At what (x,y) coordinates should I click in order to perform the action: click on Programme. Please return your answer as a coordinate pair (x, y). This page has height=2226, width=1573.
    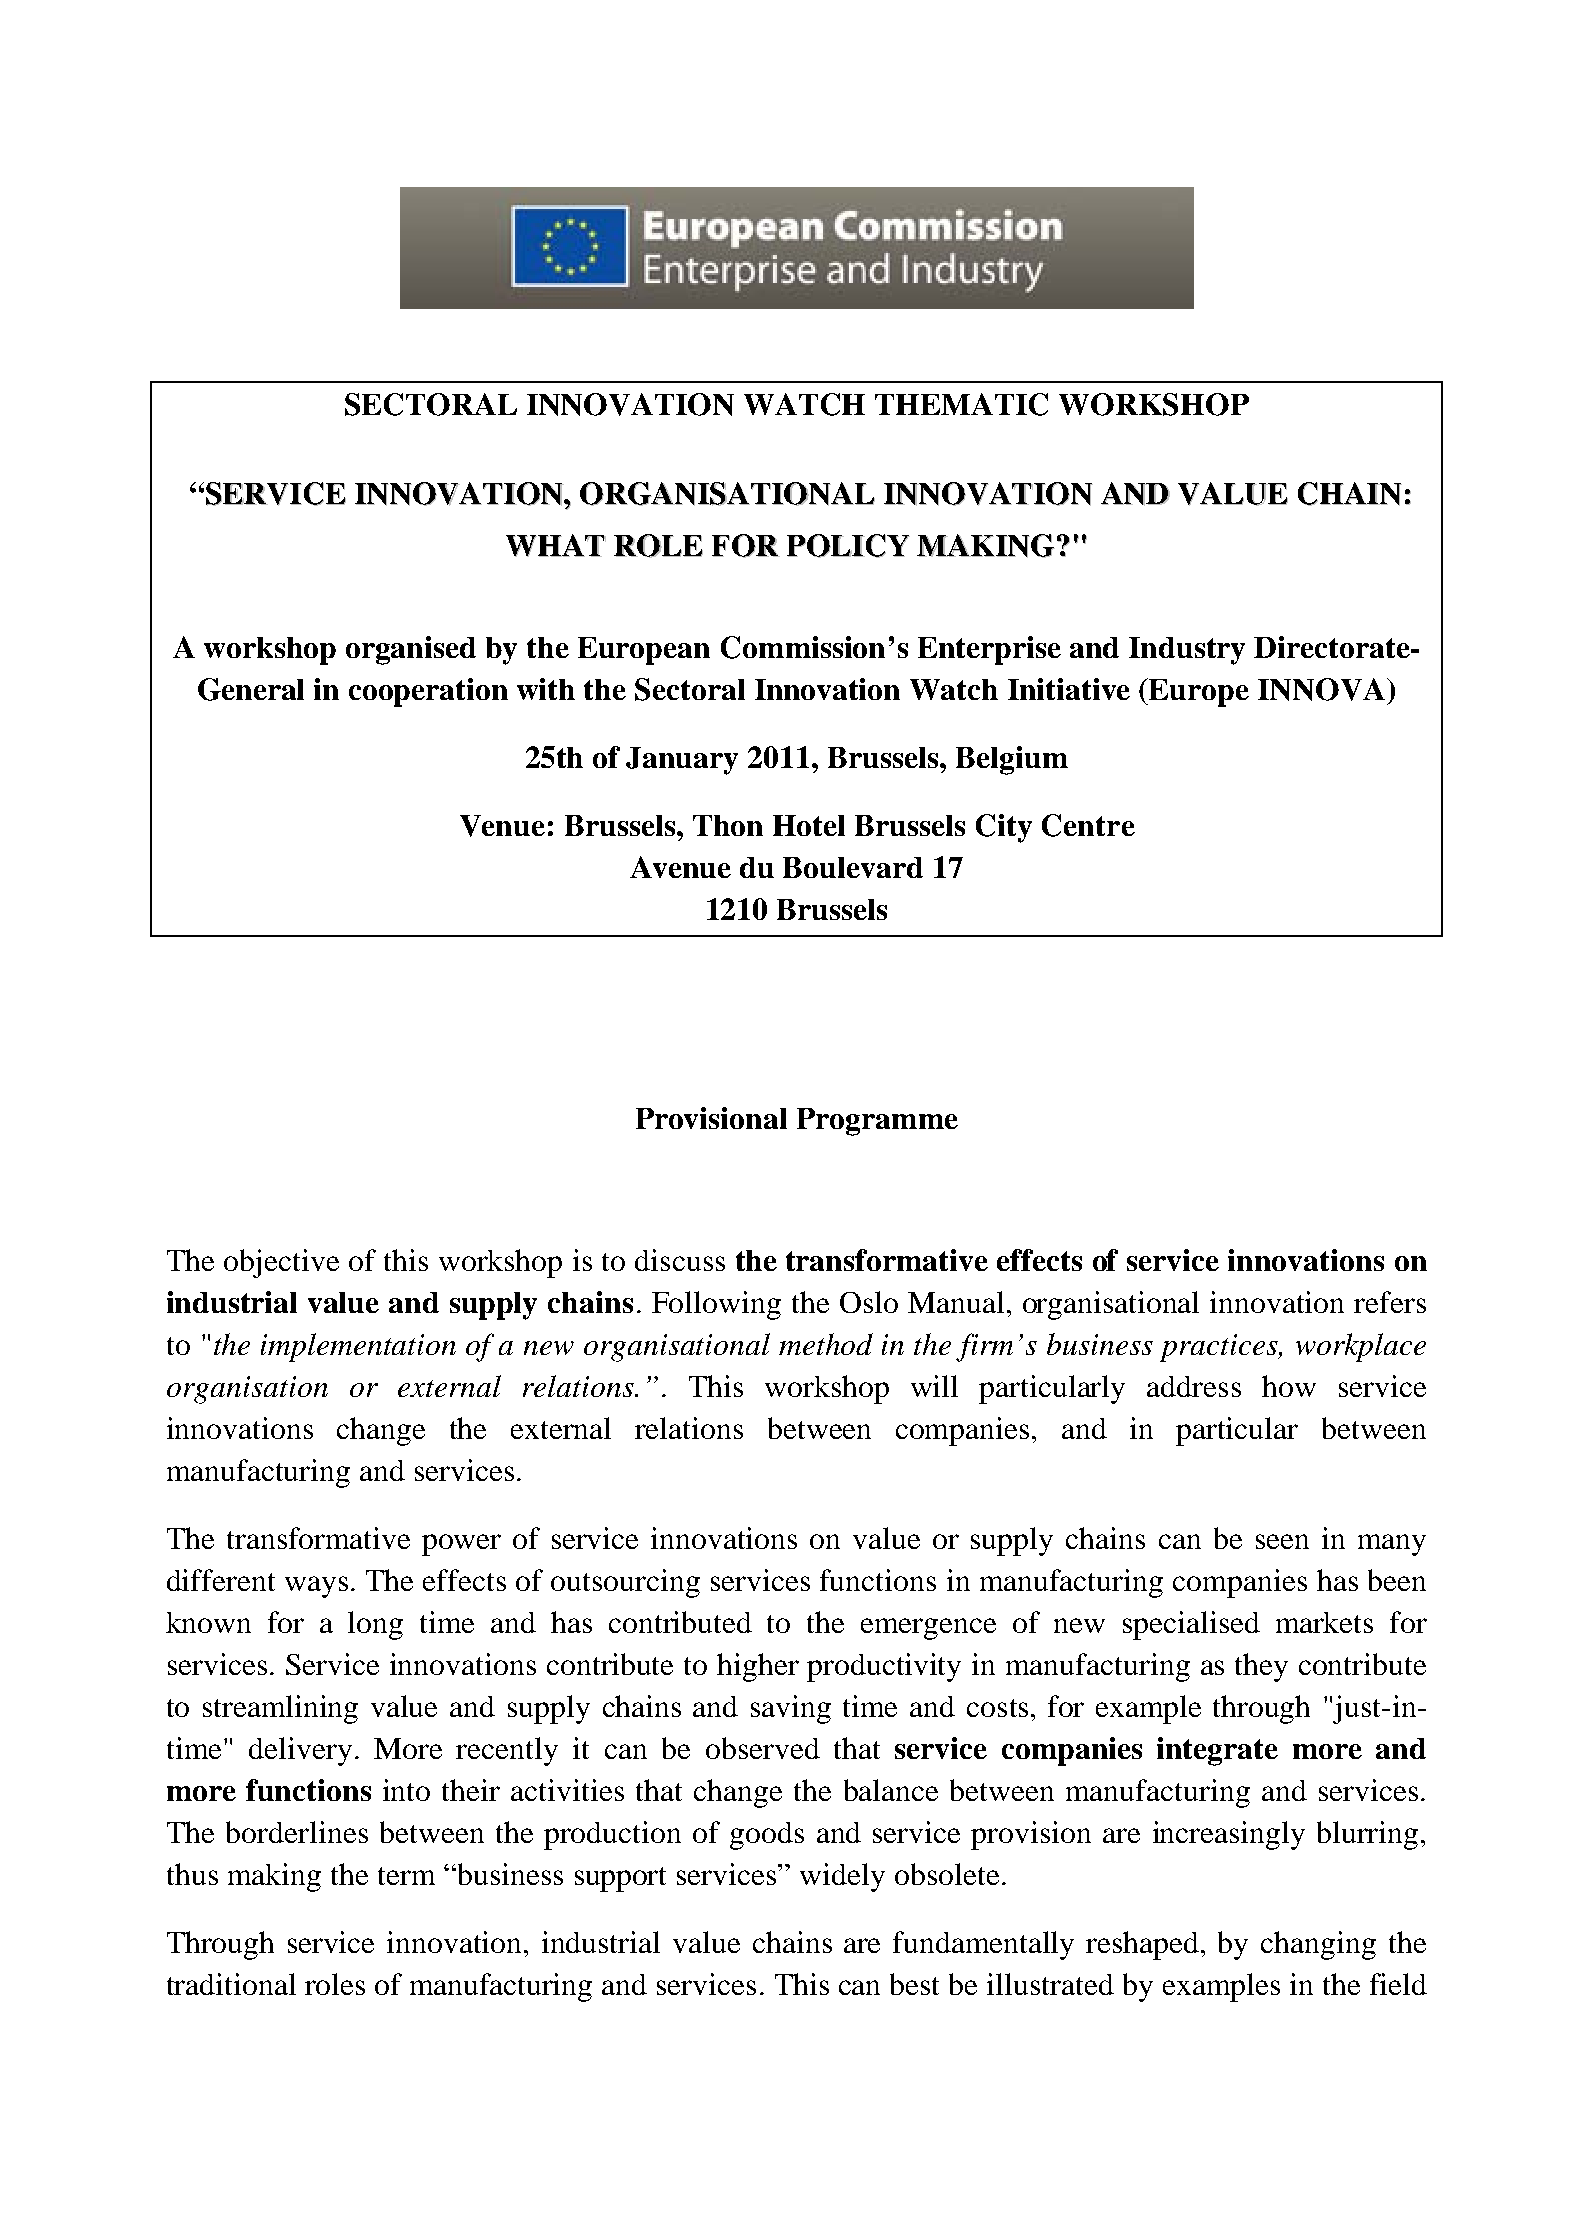
    Looking at the image, I should click on (877, 1122).
